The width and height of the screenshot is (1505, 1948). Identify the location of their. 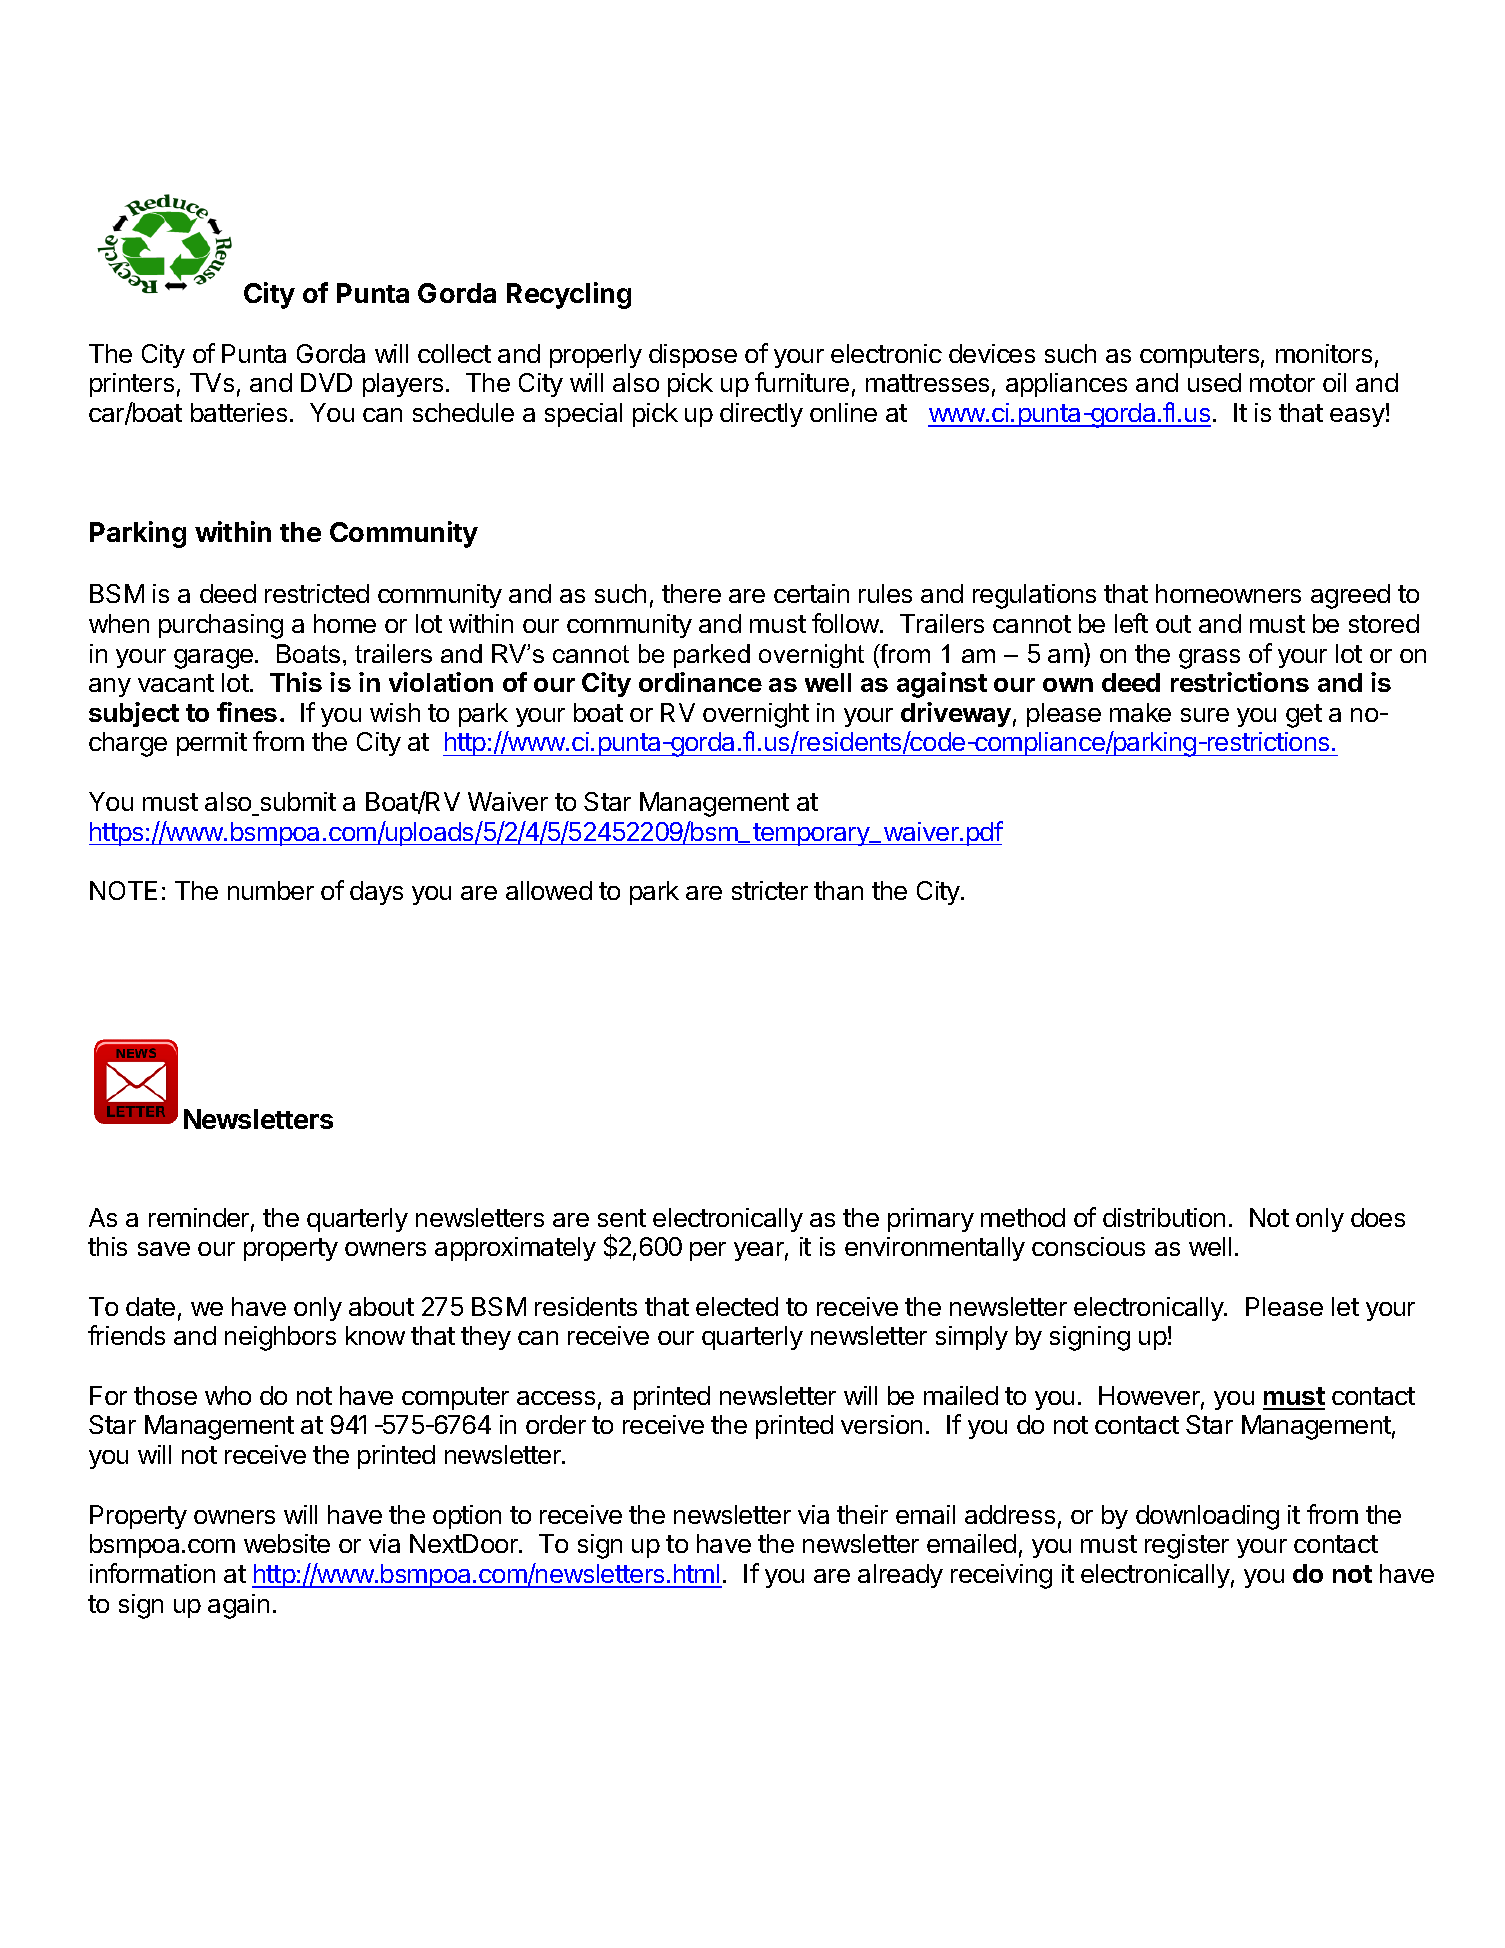
(862, 1514).
